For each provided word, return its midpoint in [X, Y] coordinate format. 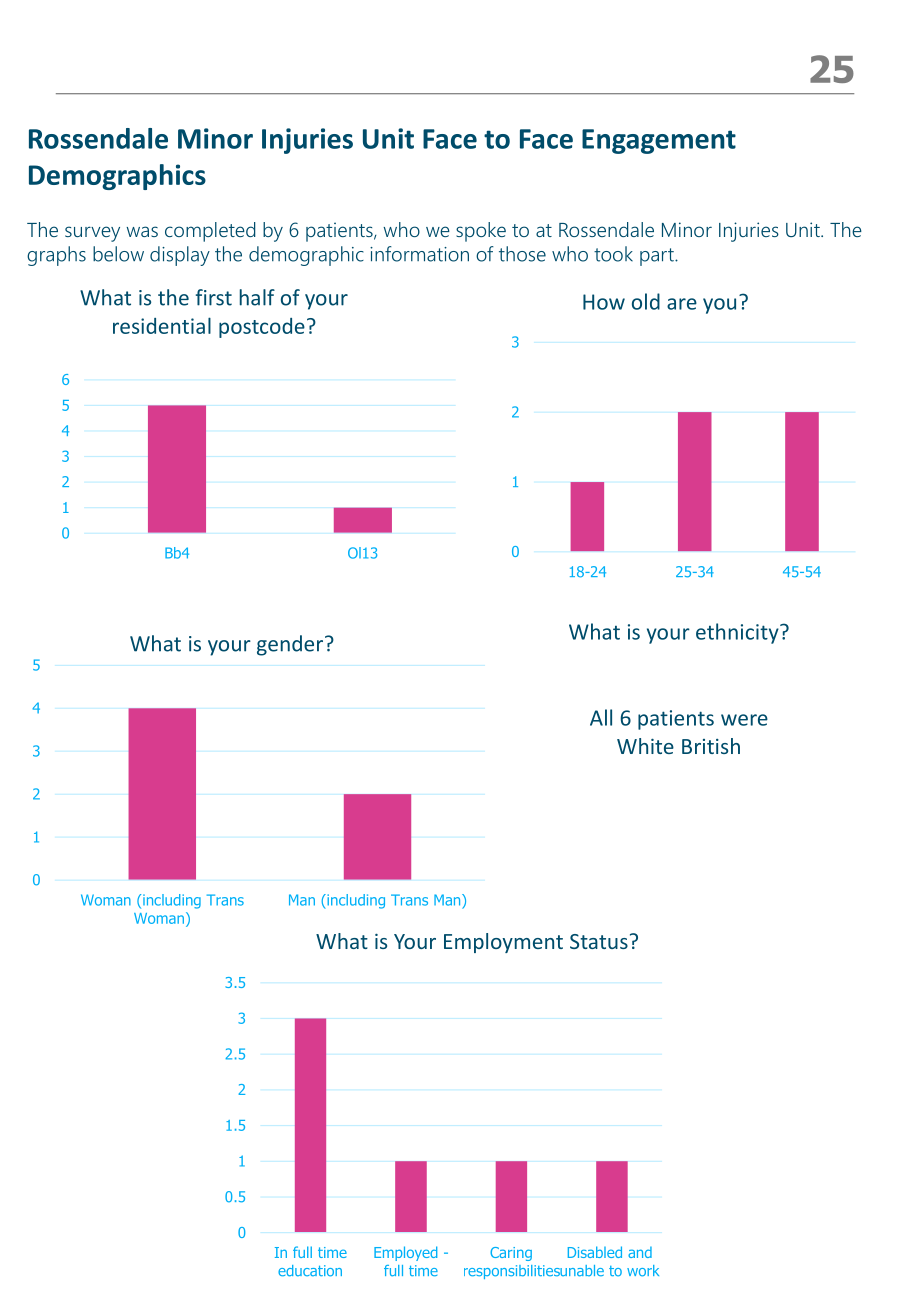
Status [599, 941]
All [601, 717]
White [645, 746]
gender [291, 645]
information [419, 254]
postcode [262, 328]
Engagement [659, 141]
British [711, 746]
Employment [503, 943]
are [682, 304]
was [142, 231]
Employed [405, 1253]
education [310, 1271]
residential [162, 325]
